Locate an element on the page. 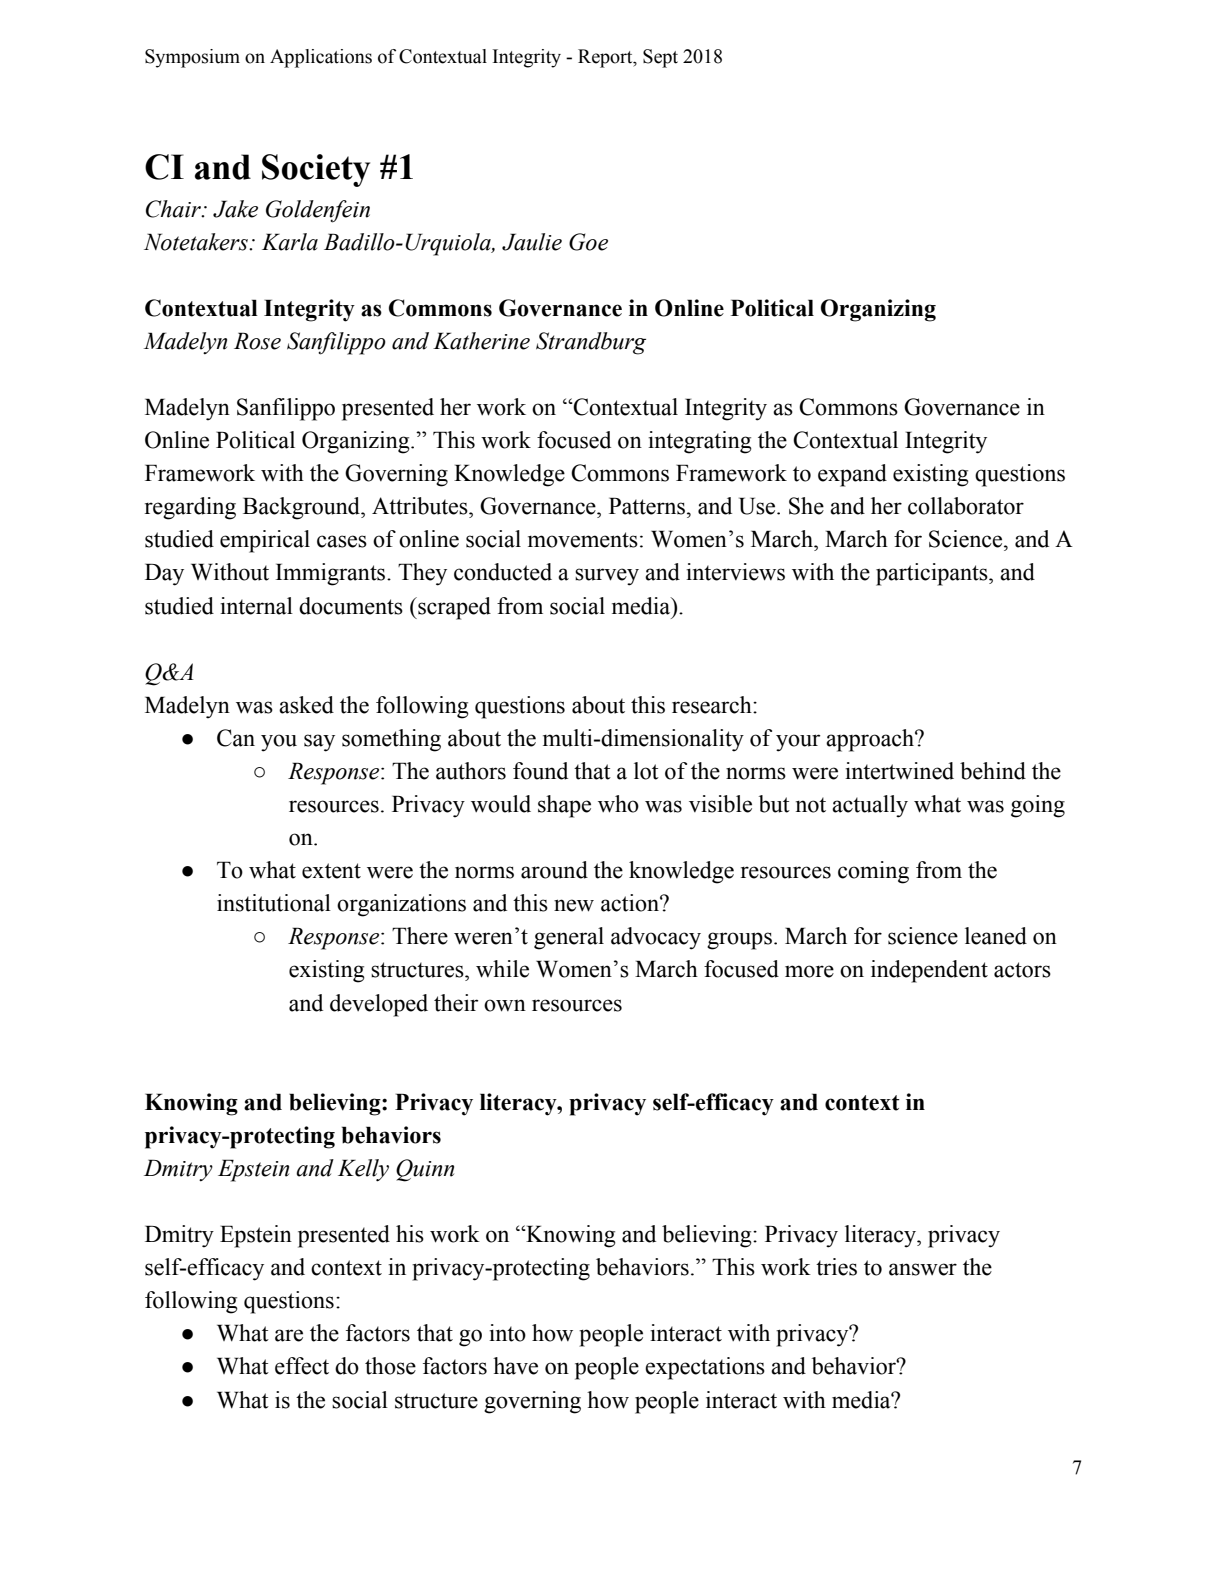 This document has height=1588, width=1227. collaborator is located at coordinates (966, 506).
